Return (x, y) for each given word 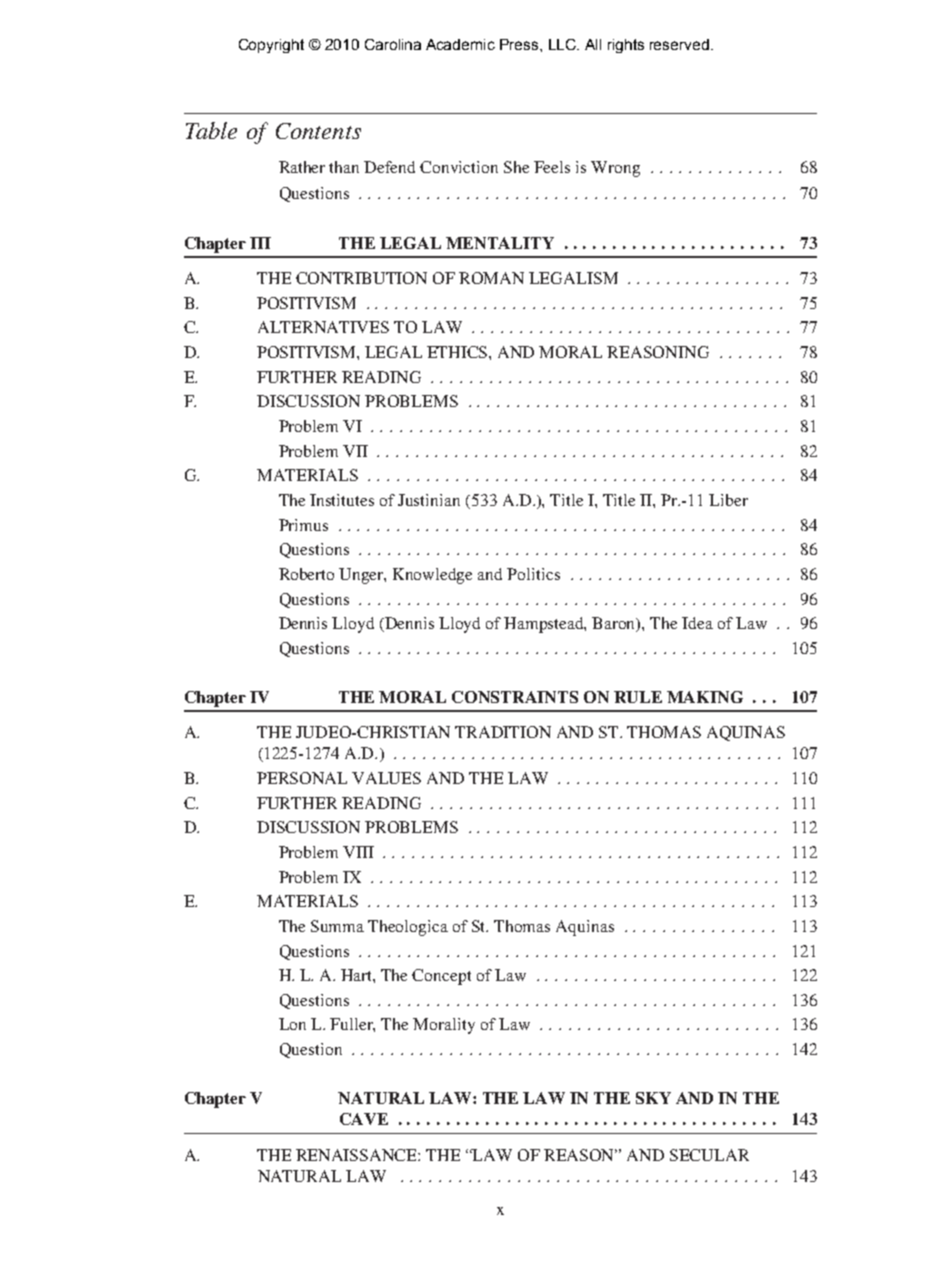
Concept (441, 977)
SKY (653, 1098)
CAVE (364, 1119)
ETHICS (458, 352)
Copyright (271, 46)
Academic (460, 44)
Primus (303, 525)
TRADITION (503, 732)
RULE (638, 697)
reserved (679, 44)
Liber (728, 500)
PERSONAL (302, 778)
